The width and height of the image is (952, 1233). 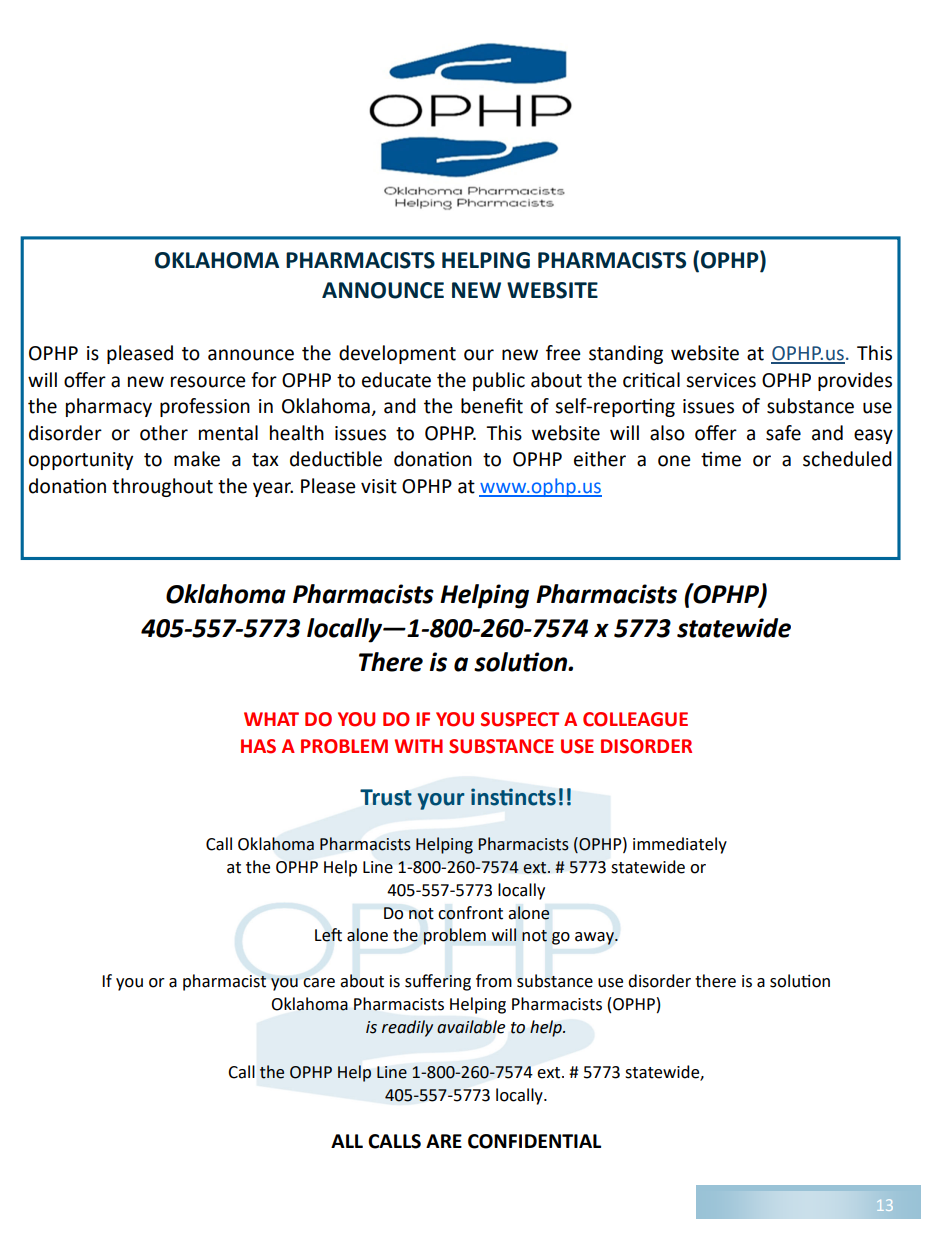 I want to click on HAS, so click(x=258, y=746).
